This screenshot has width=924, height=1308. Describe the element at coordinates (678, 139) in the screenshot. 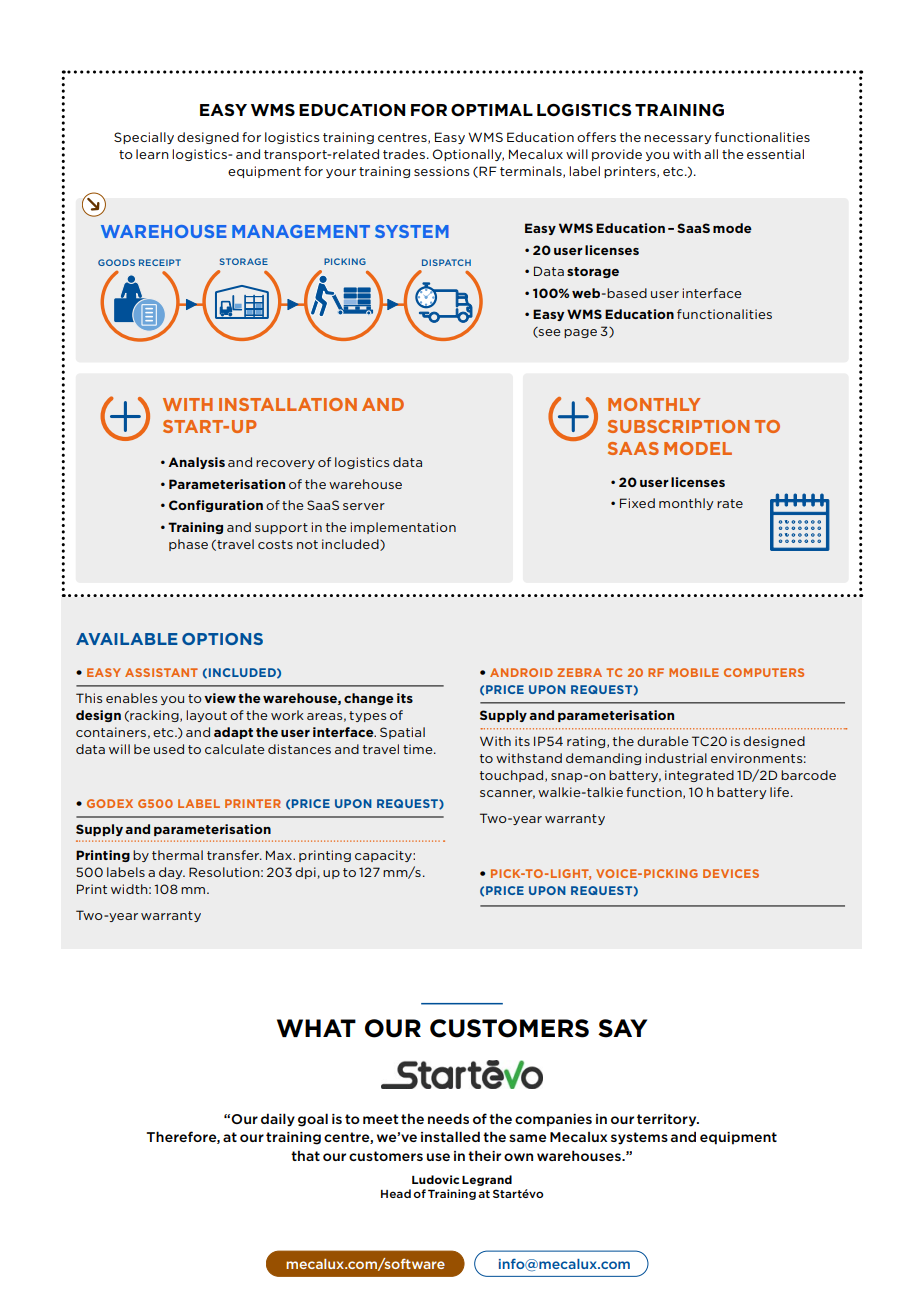

I see `necessary` at that location.
